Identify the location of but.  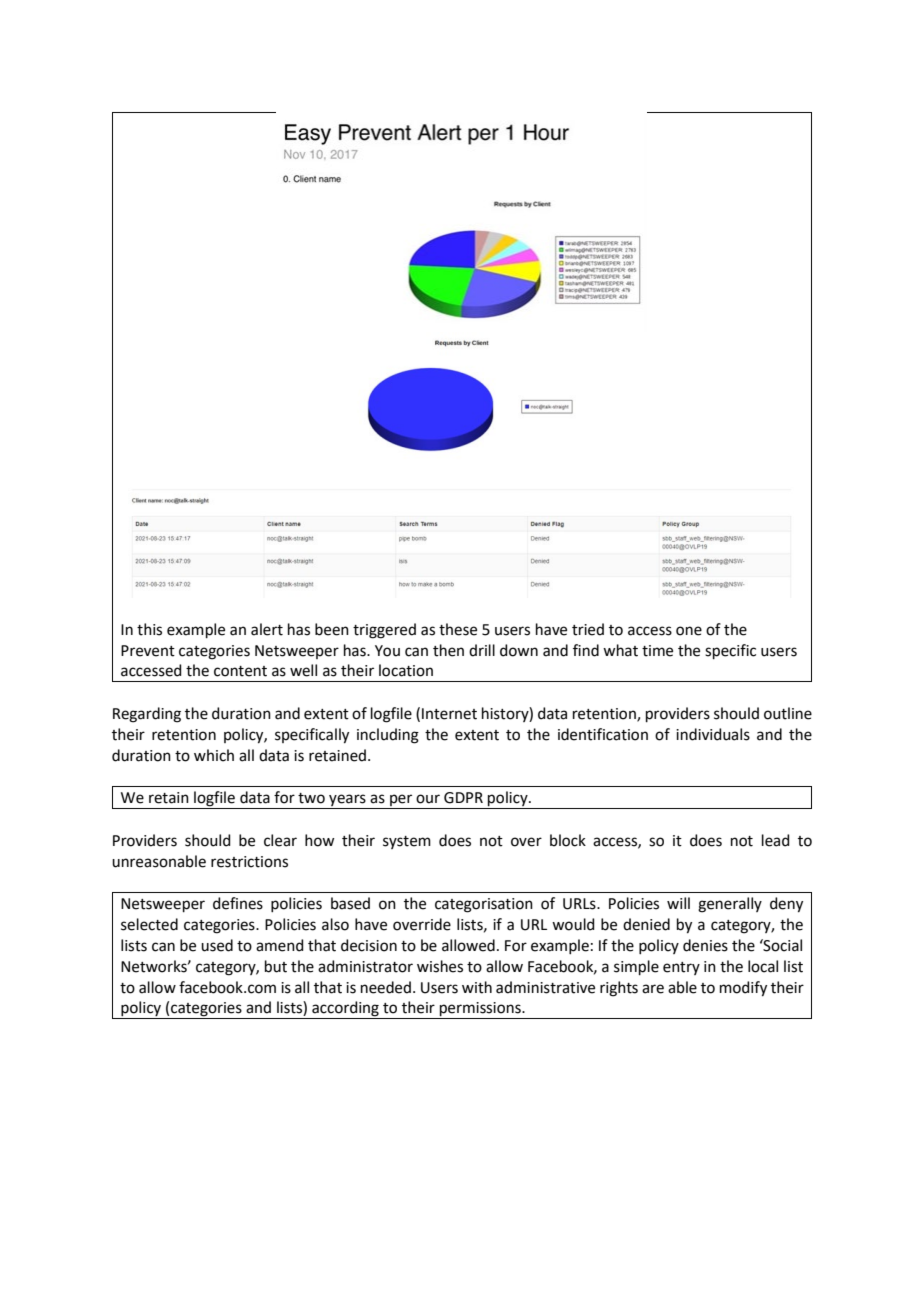
(276, 966).
